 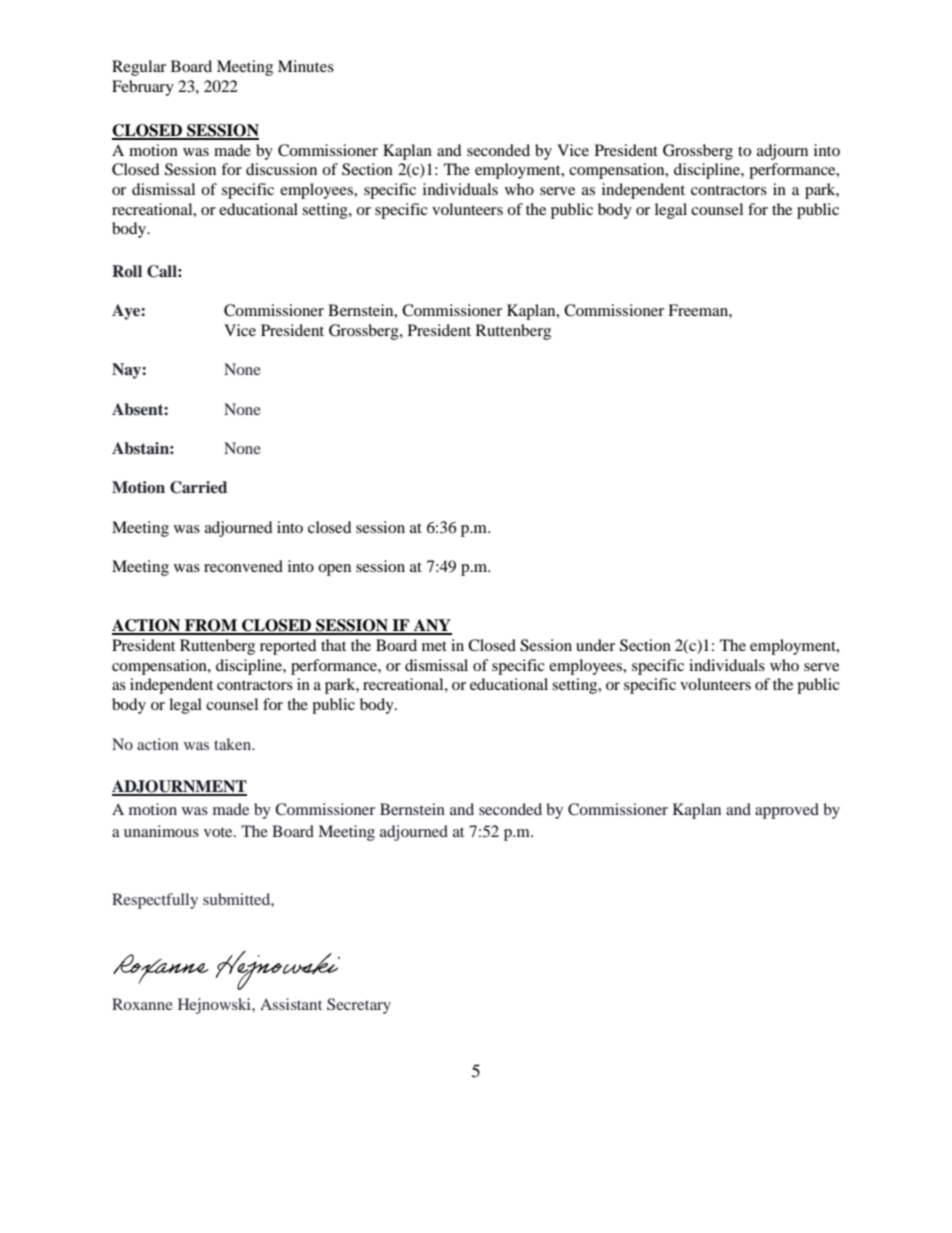 I want to click on February, so click(x=143, y=88).
